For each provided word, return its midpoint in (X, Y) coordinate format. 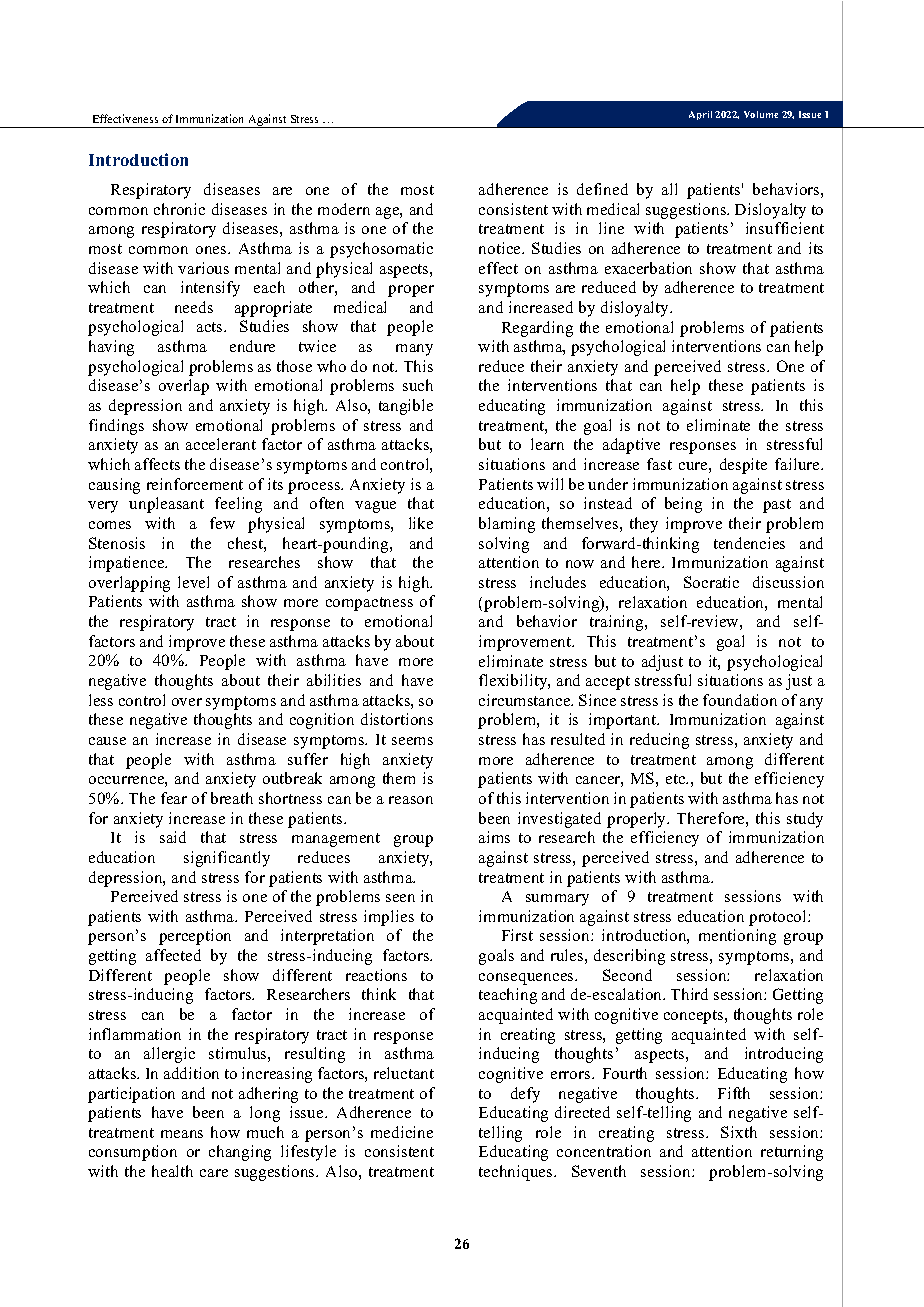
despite (743, 466)
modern (344, 209)
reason (411, 800)
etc (677, 779)
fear (174, 798)
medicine (402, 1132)
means (182, 1134)
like (421, 523)
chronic (179, 209)
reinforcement (195, 484)
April (700, 115)
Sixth (739, 1132)
